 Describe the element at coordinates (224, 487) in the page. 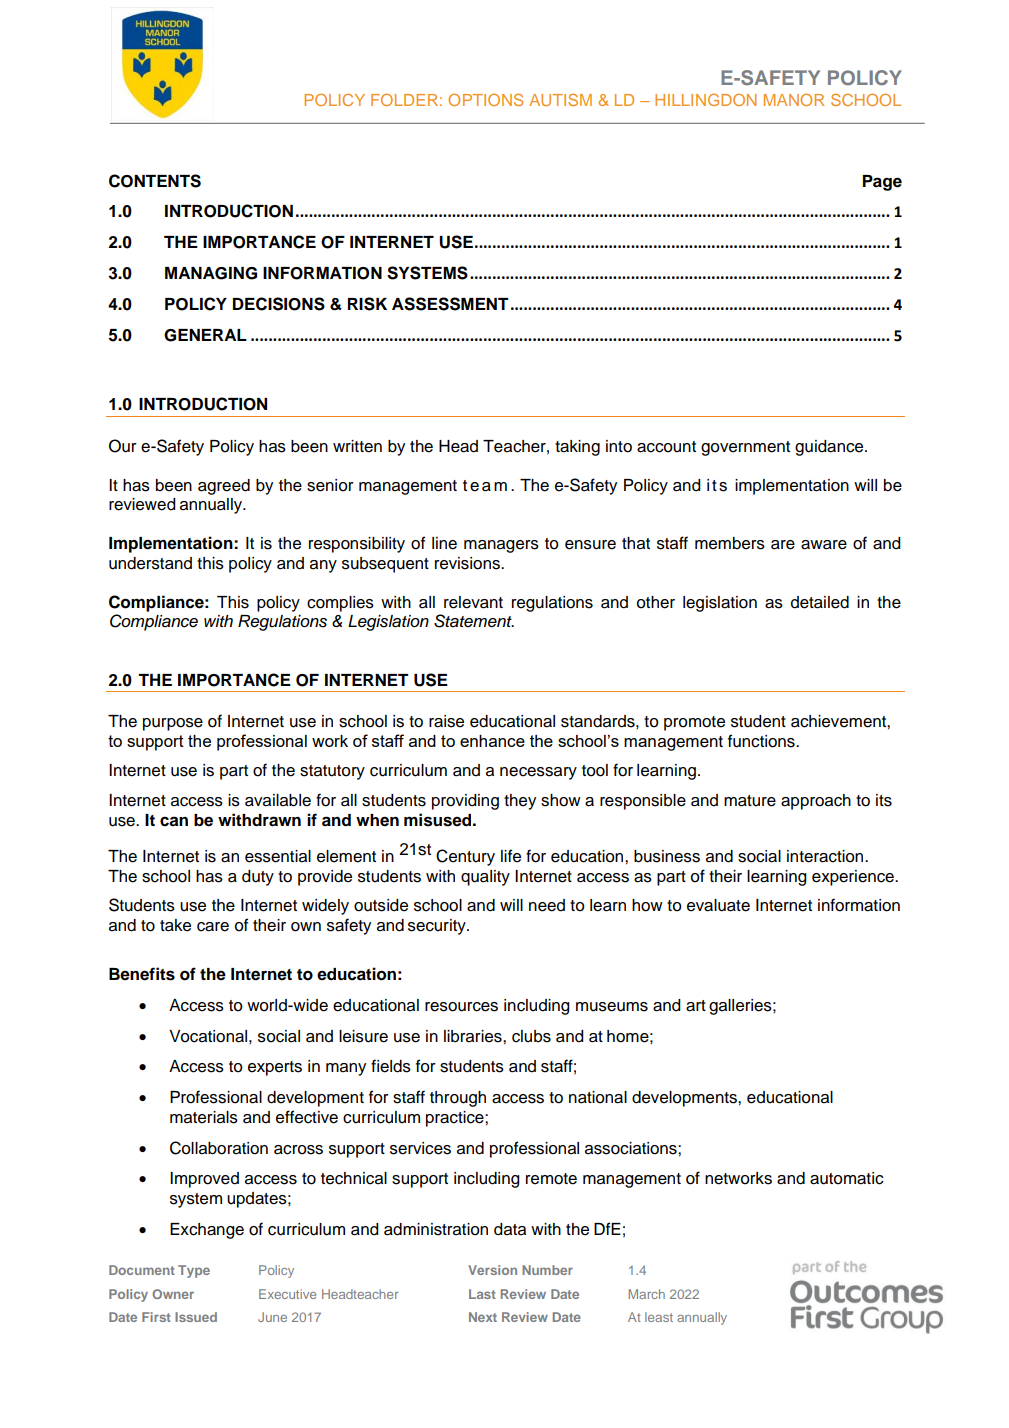

I see `agreed` at that location.
